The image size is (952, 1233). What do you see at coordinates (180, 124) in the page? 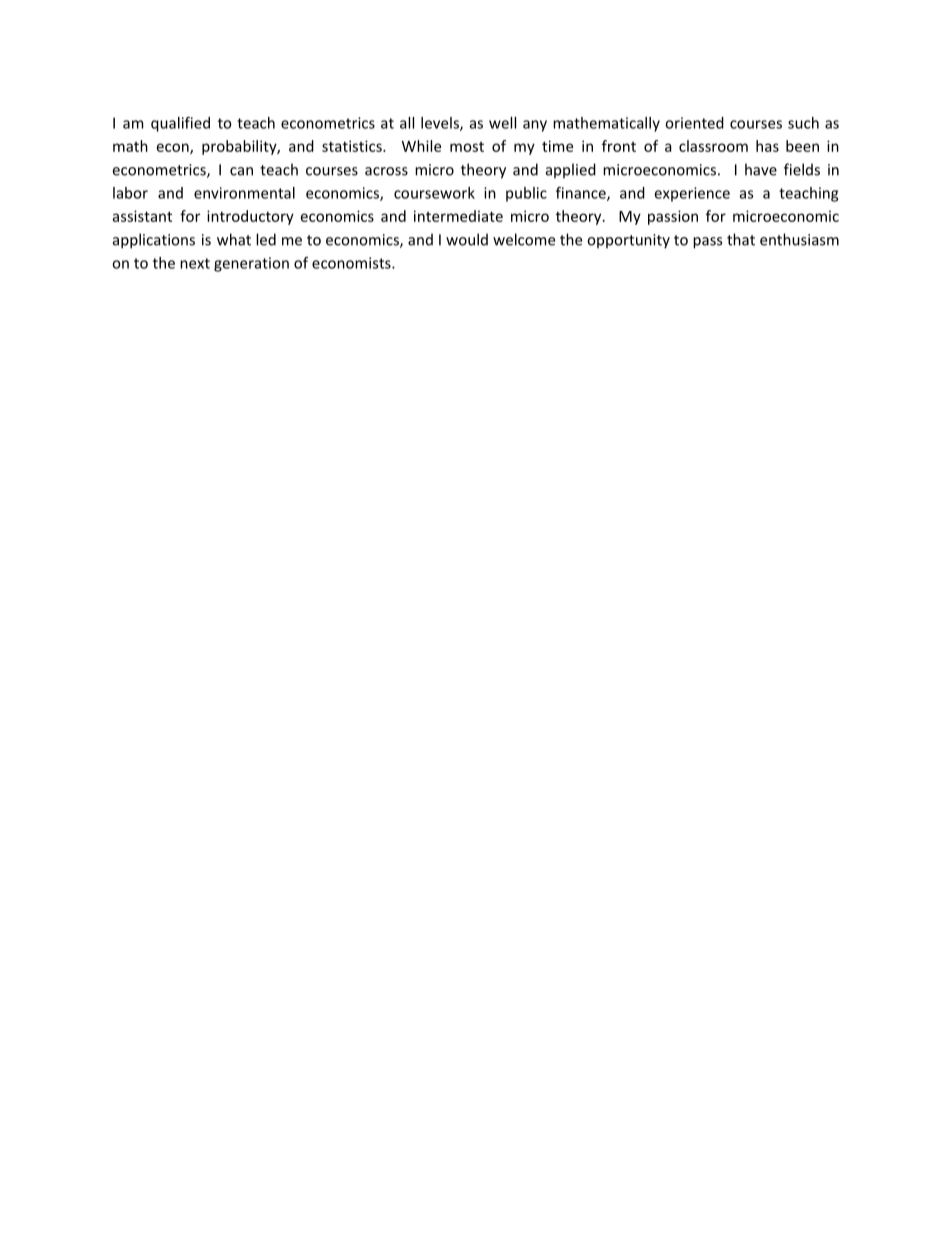
I see `qualified` at bounding box center [180, 124].
